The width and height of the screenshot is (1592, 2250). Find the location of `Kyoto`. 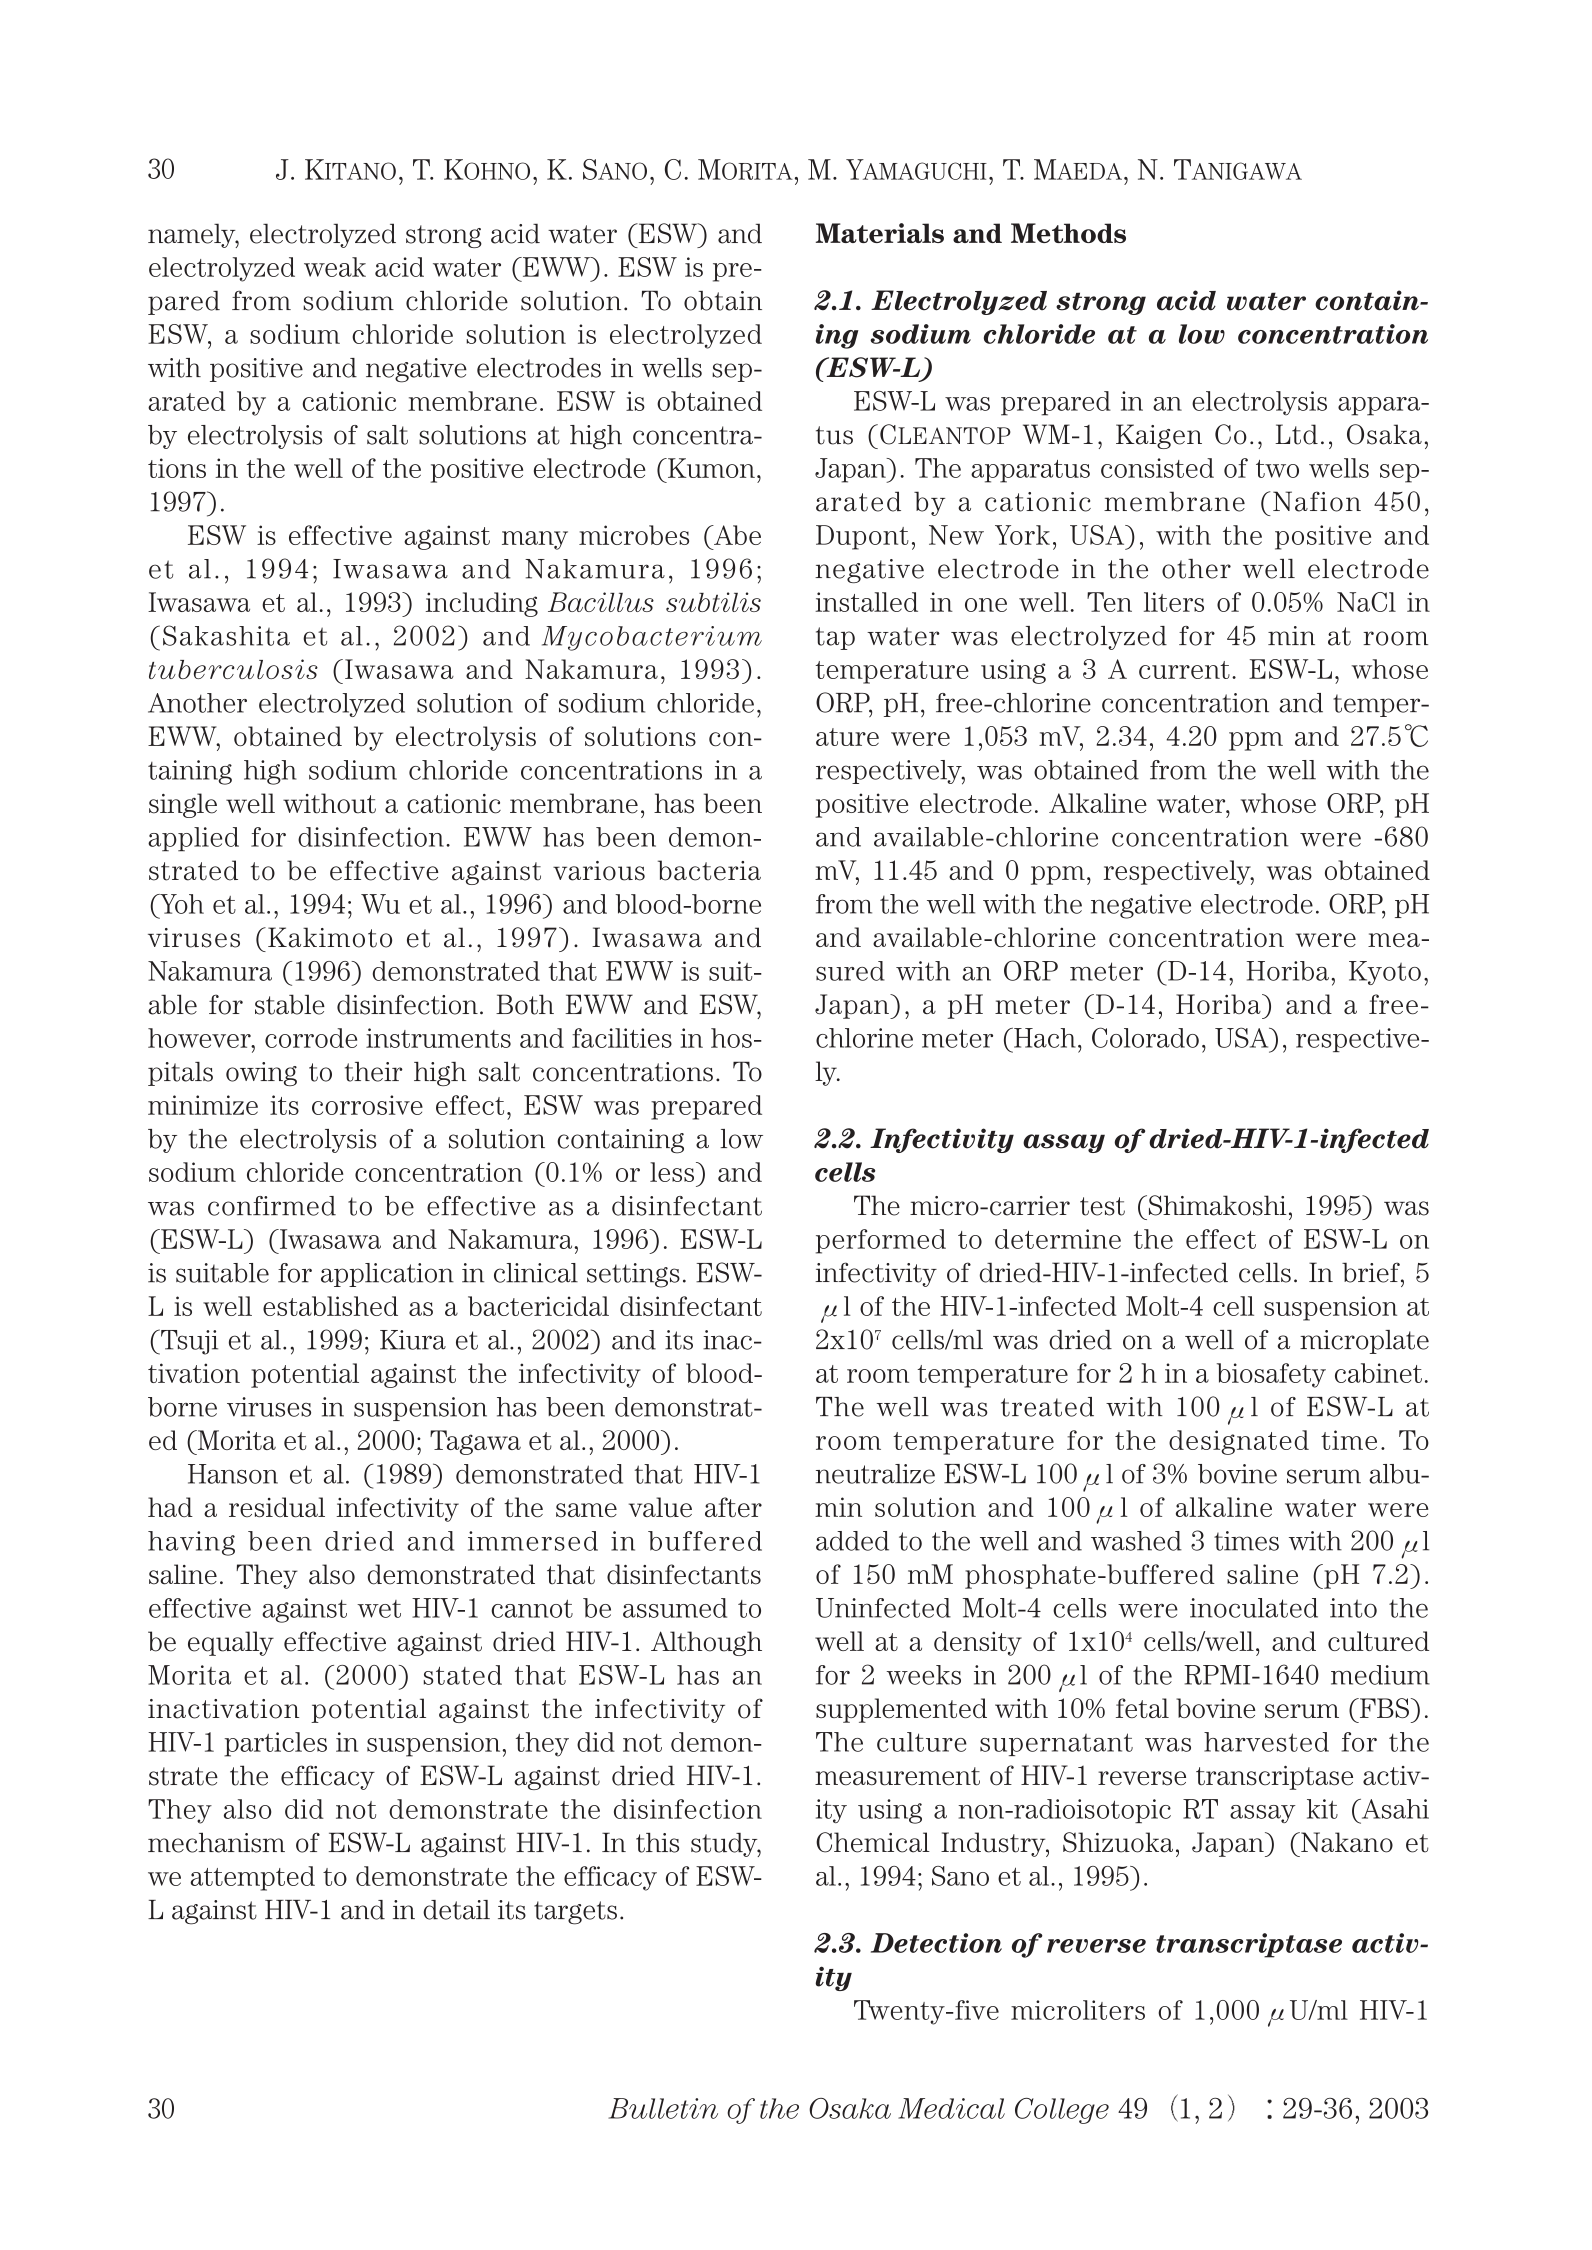

Kyoto is located at coordinates (1385, 973).
